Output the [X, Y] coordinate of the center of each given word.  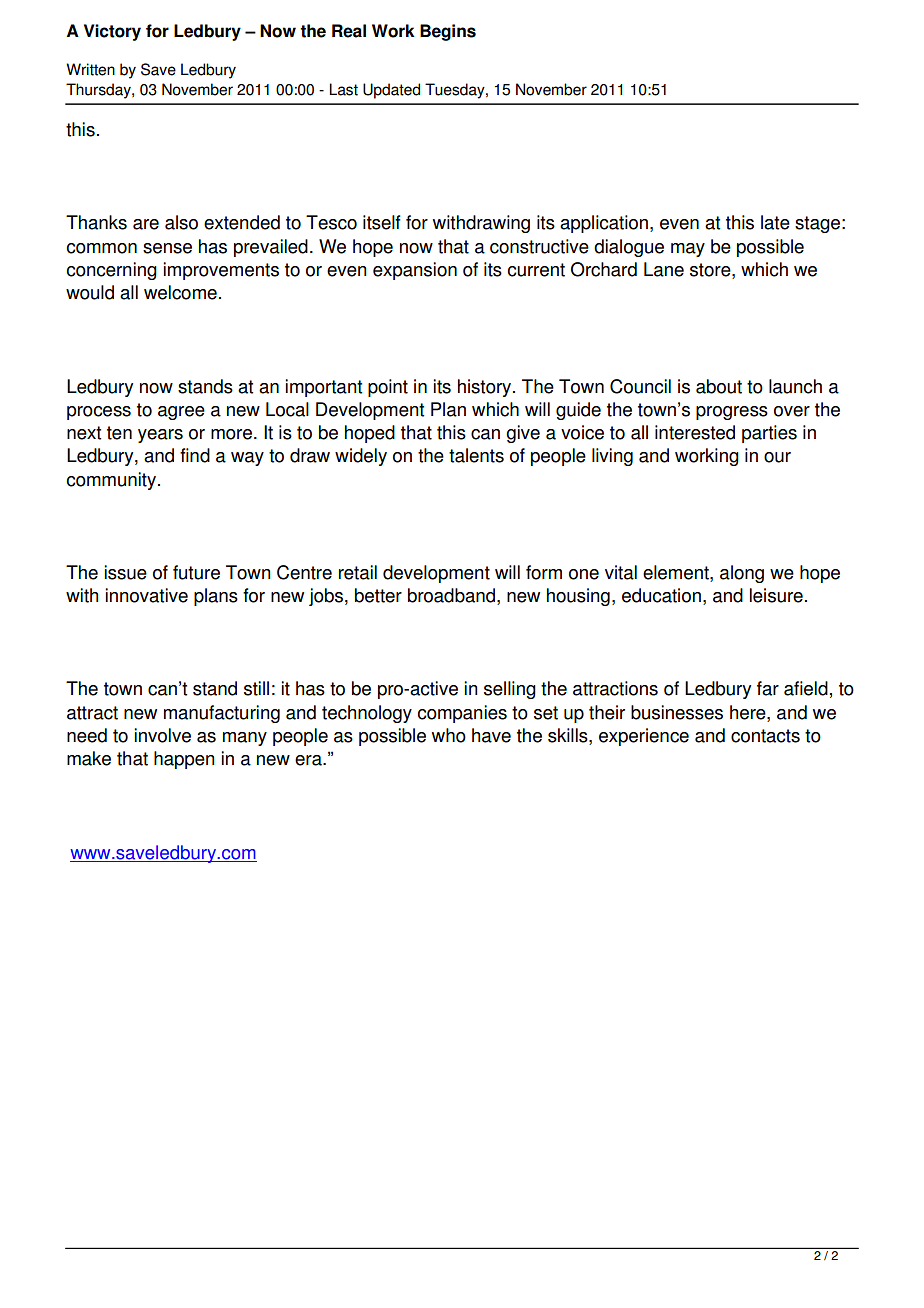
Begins [448, 32]
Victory [112, 32]
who [449, 735]
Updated [391, 91]
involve [162, 735]
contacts [765, 736]
